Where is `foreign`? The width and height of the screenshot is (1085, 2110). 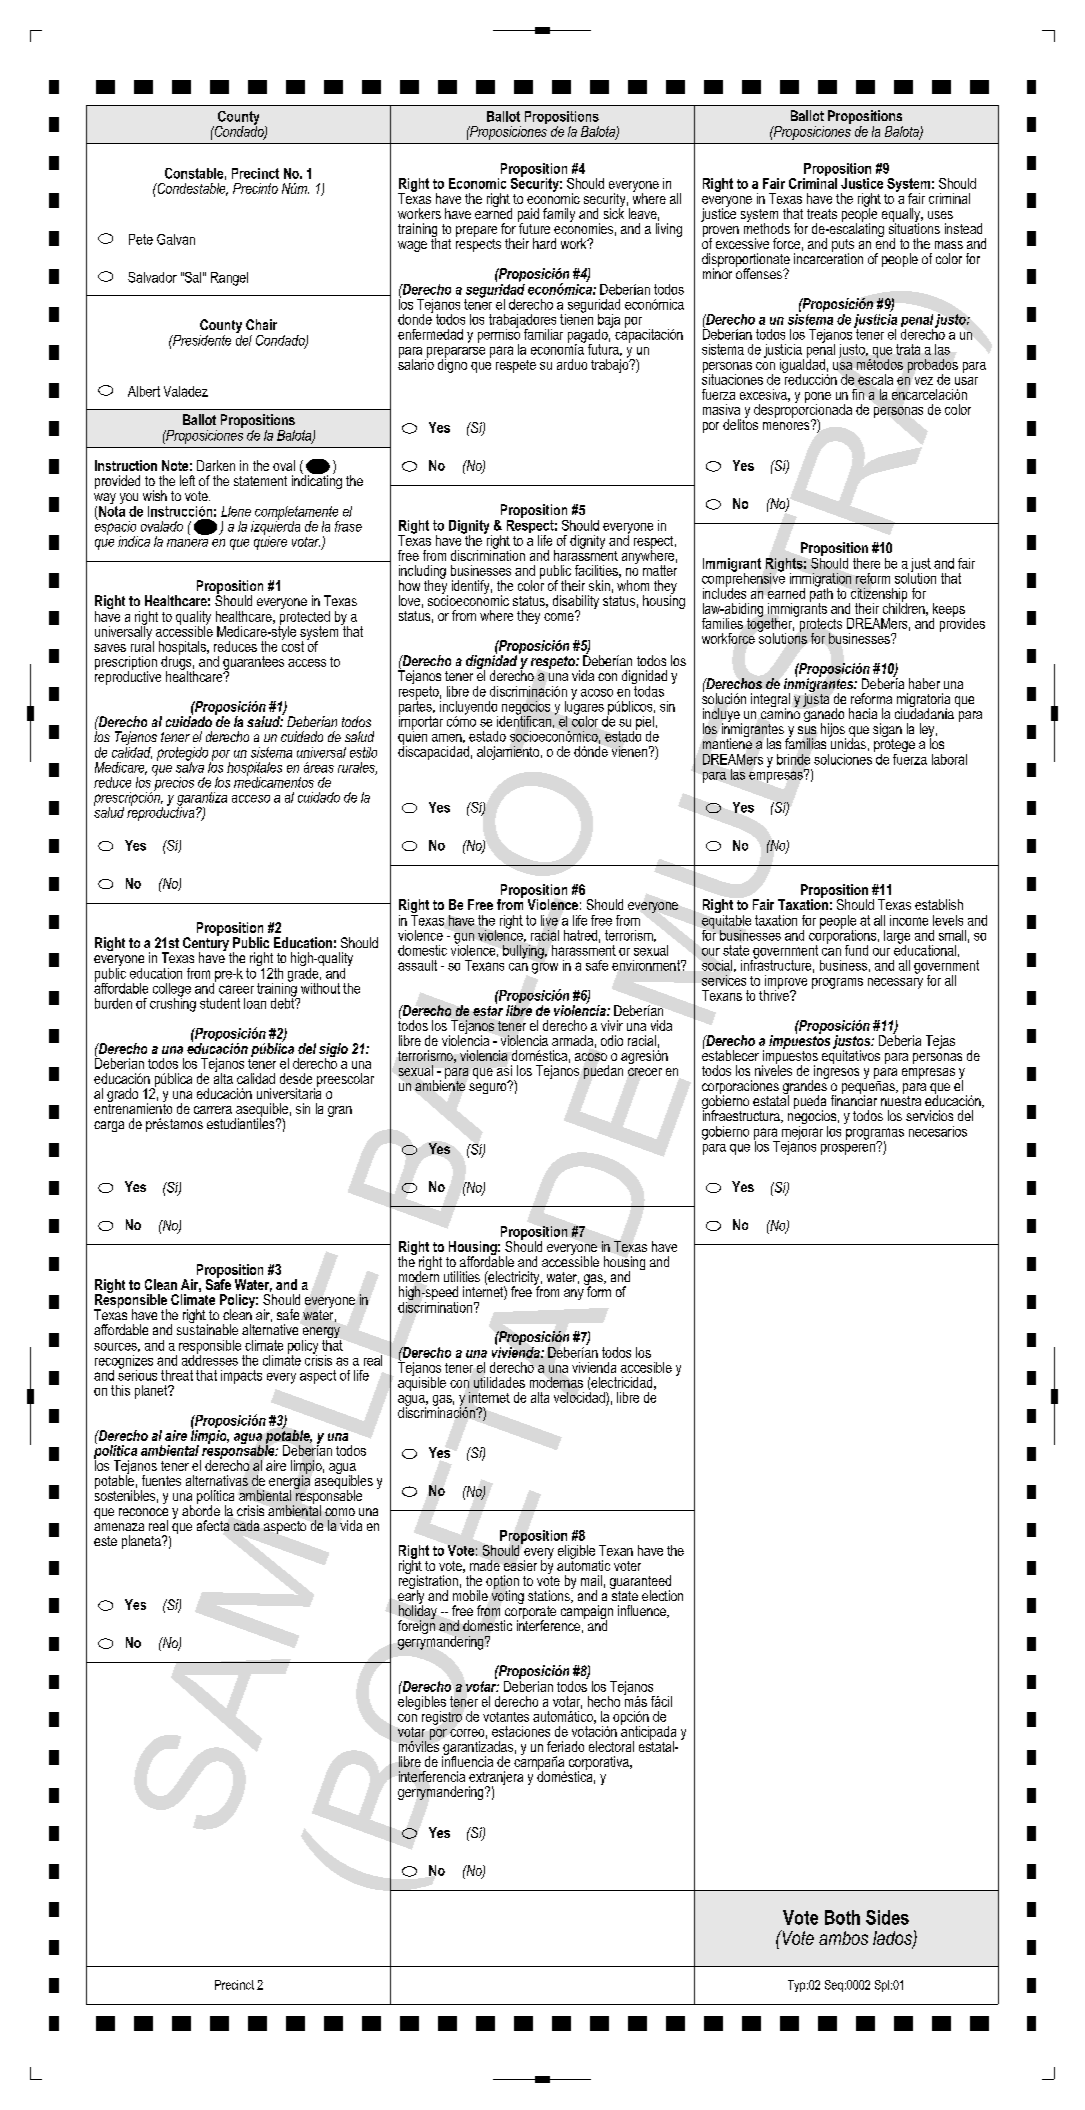
foreign is located at coordinates (416, 1626).
